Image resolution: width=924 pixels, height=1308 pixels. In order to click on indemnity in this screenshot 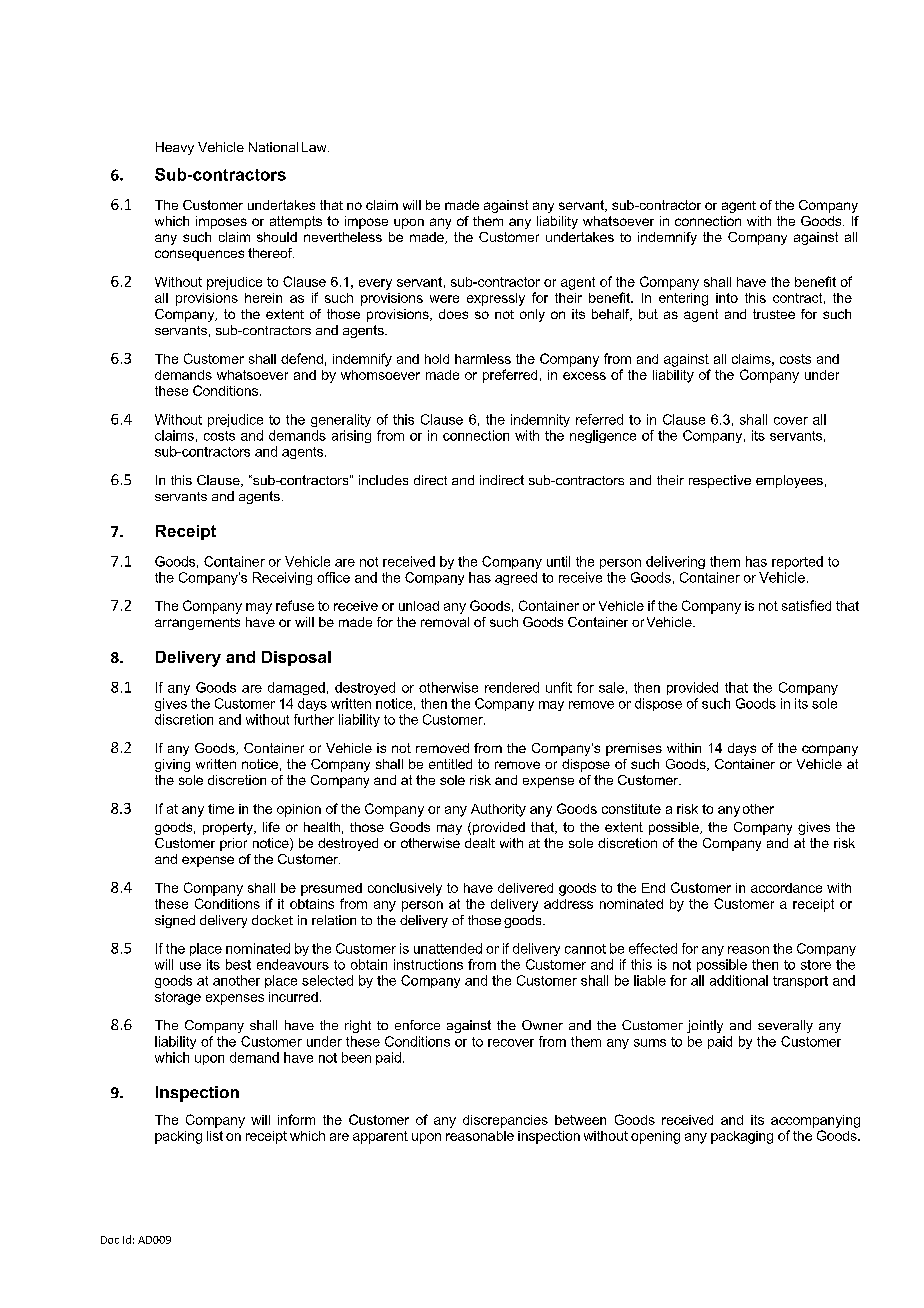, I will do `click(540, 420)`.
